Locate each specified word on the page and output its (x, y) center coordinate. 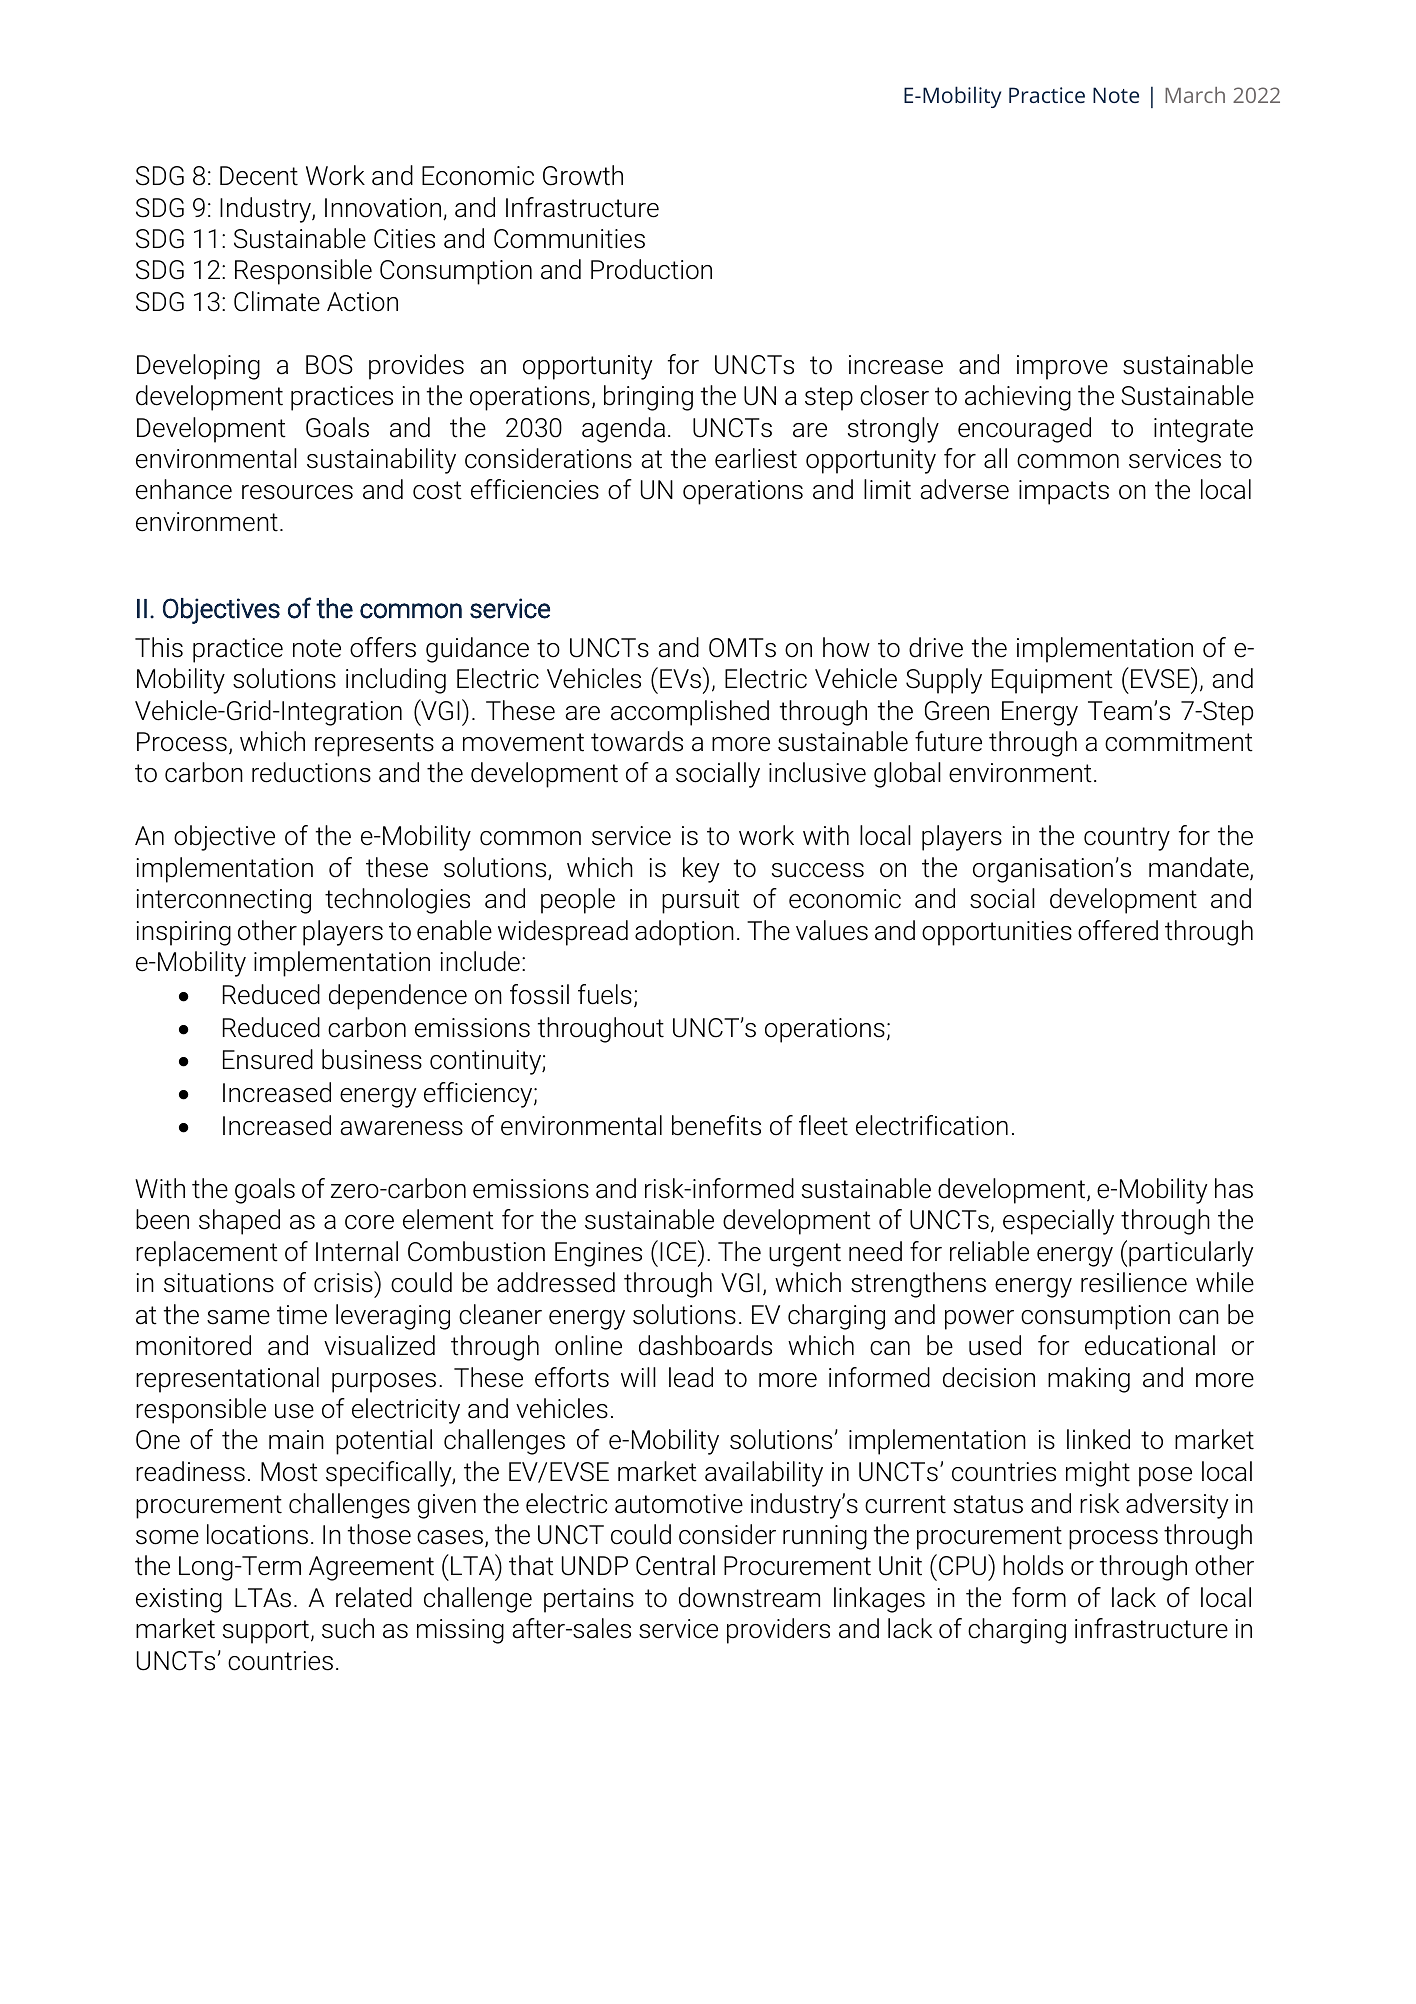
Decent (259, 176)
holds (1033, 1565)
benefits (716, 1125)
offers (383, 647)
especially (1058, 1222)
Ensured (268, 1059)
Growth (583, 175)
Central (675, 1565)
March (1195, 95)
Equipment (1052, 681)
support (266, 1632)
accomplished (690, 713)
